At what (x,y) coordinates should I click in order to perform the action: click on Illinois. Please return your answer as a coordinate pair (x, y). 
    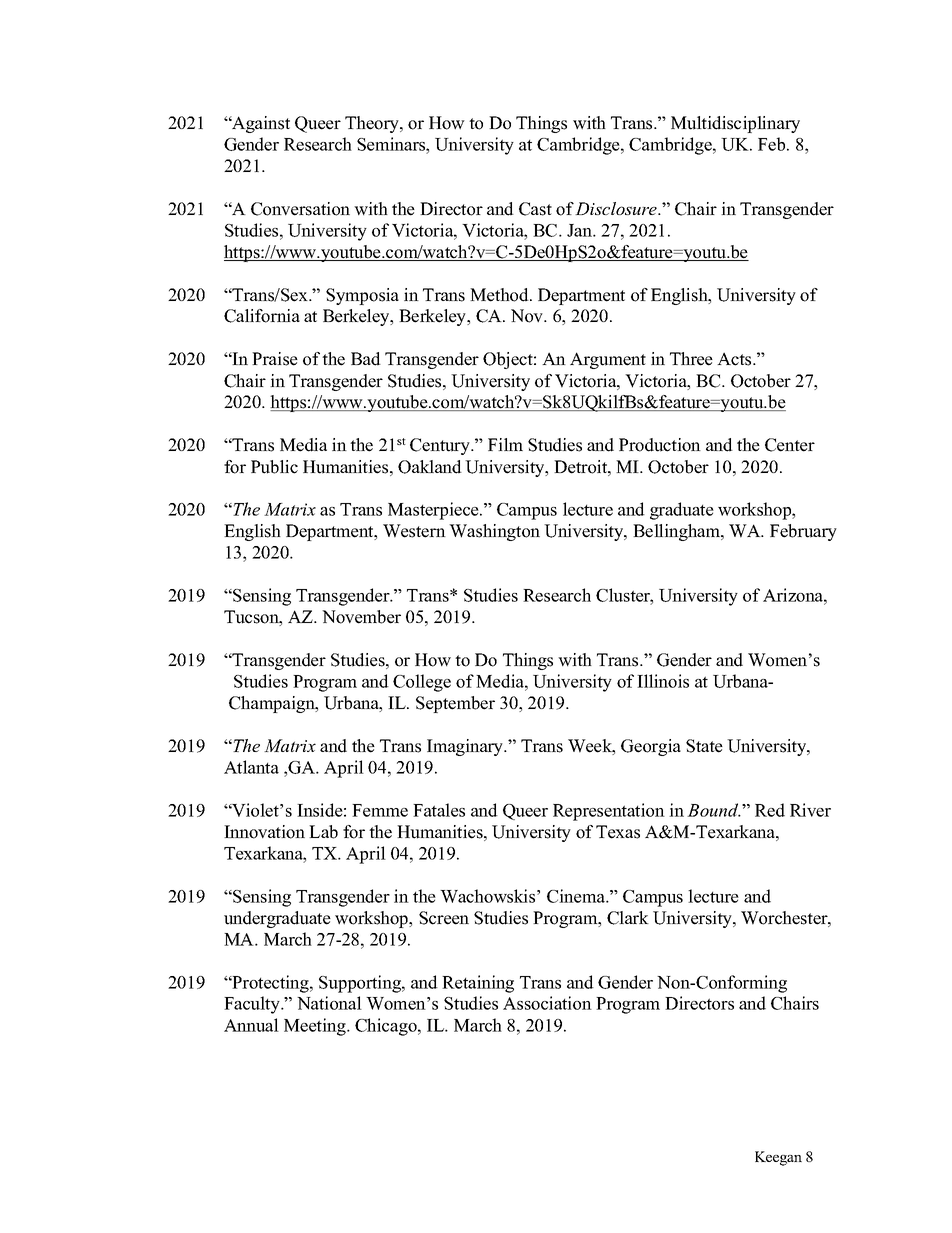
    Looking at the image, I should click on (663, 681).
